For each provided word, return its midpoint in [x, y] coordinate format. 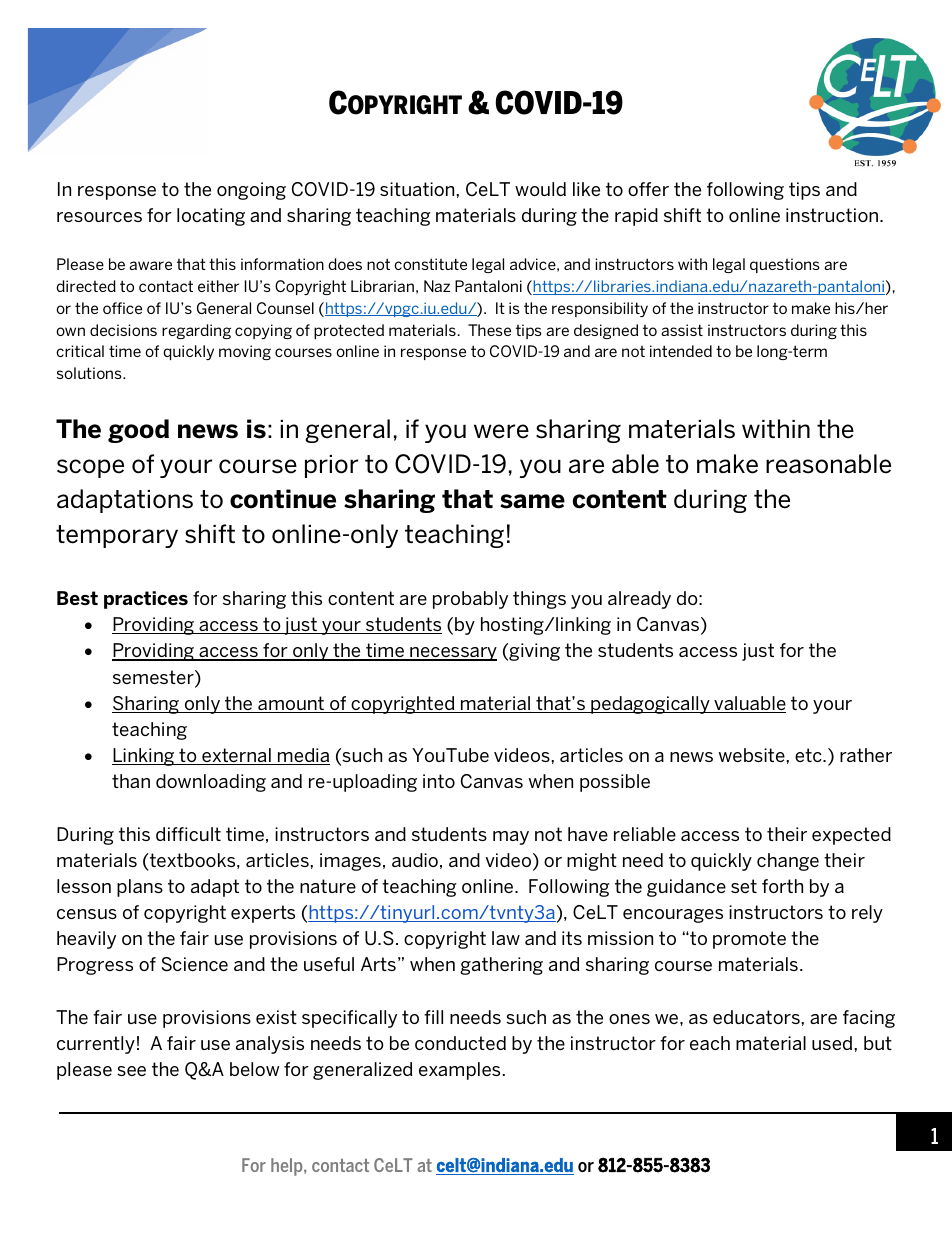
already [639, 600]
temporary [117, 536]
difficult [188, 834]
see [131, 1071]
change [788, 862]
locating [211, 217]
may [511, 838]
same [532, 501]
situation [417, 189]
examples [459, 1071]
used [832, 1043]
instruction [832, 215]
